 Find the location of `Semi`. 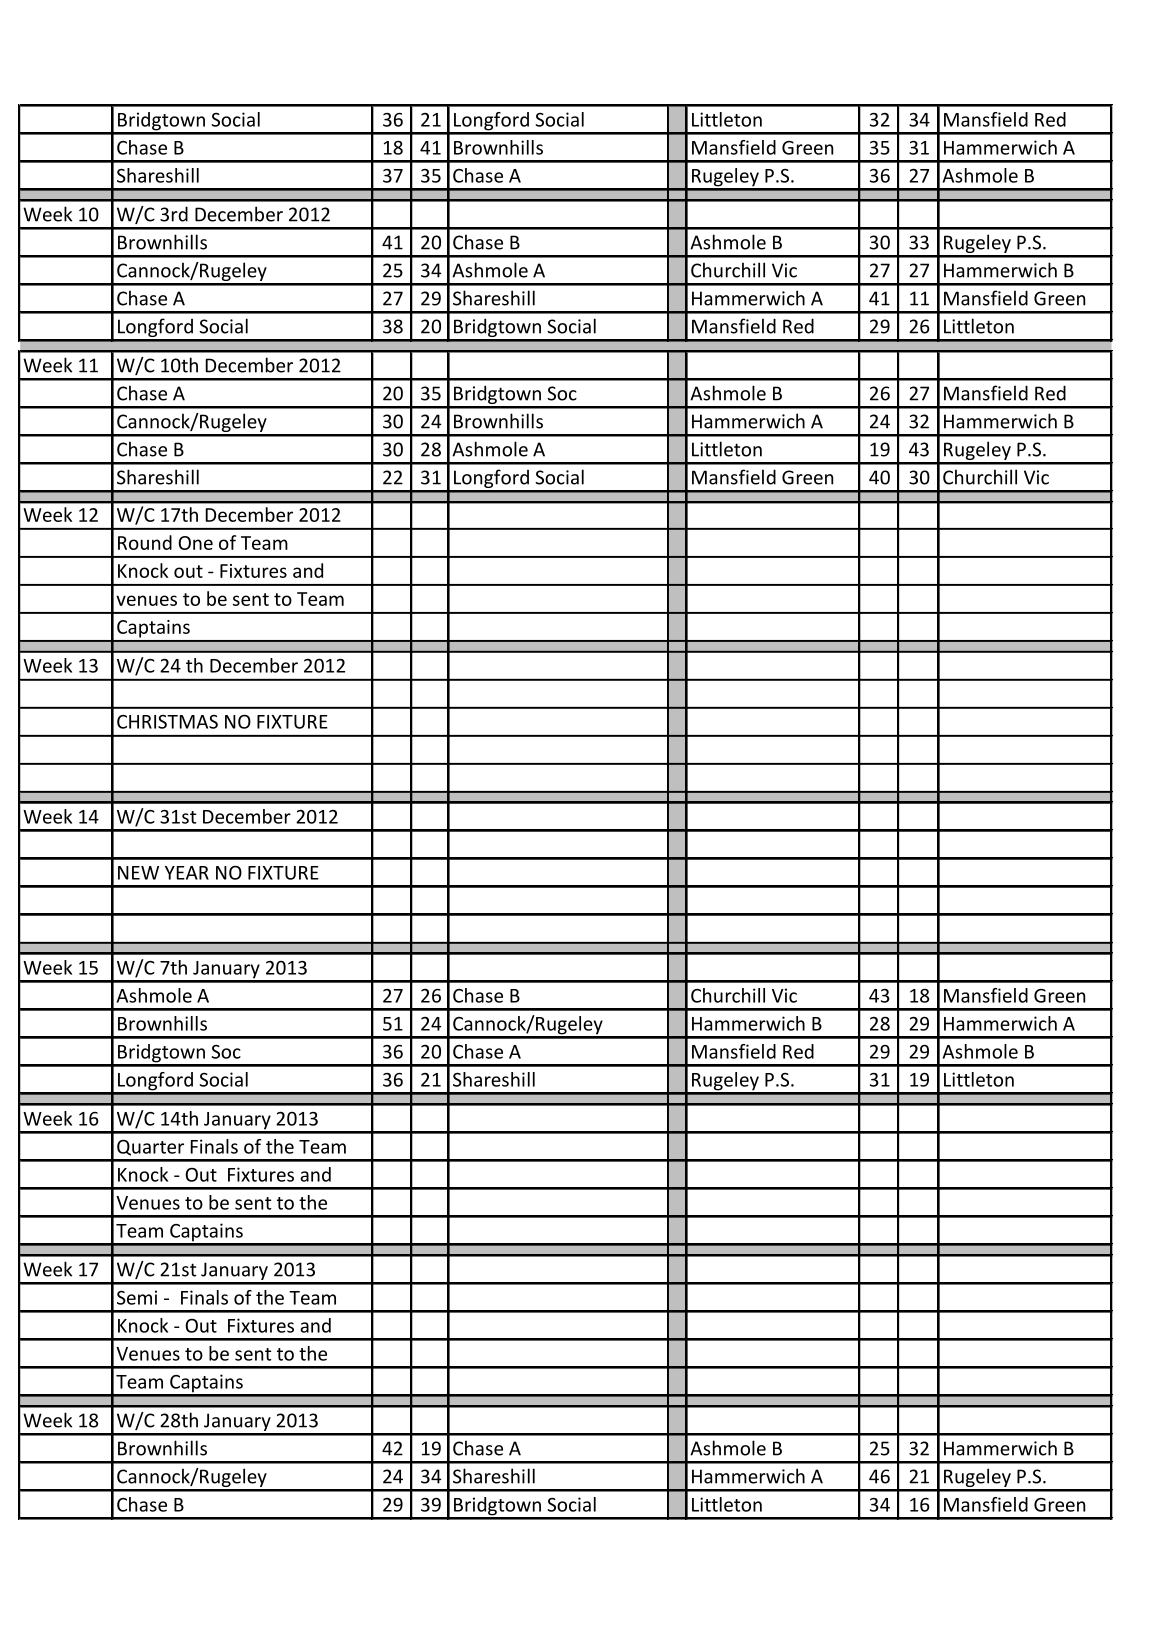

Semi is located at coordinates (137, 1297).
